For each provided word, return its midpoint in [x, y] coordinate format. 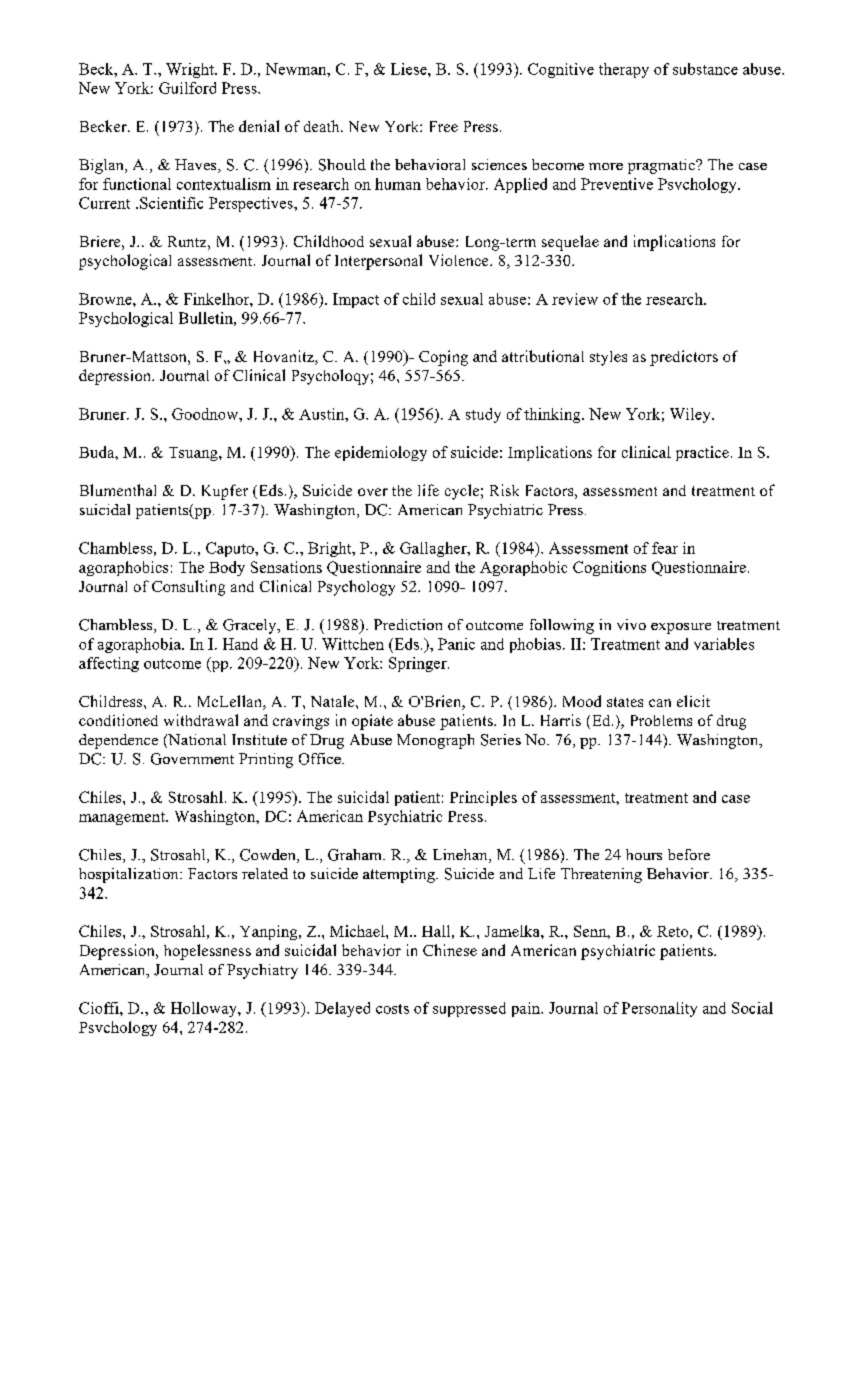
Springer [419, 664]
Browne [106, 299]
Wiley [691, 415]
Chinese [450, 950]
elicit [693, 701]
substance [705, 69]
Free [444, 126]
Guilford [187, 88]
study [483, 415]
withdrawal [201, 720]
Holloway [205, 1009]
